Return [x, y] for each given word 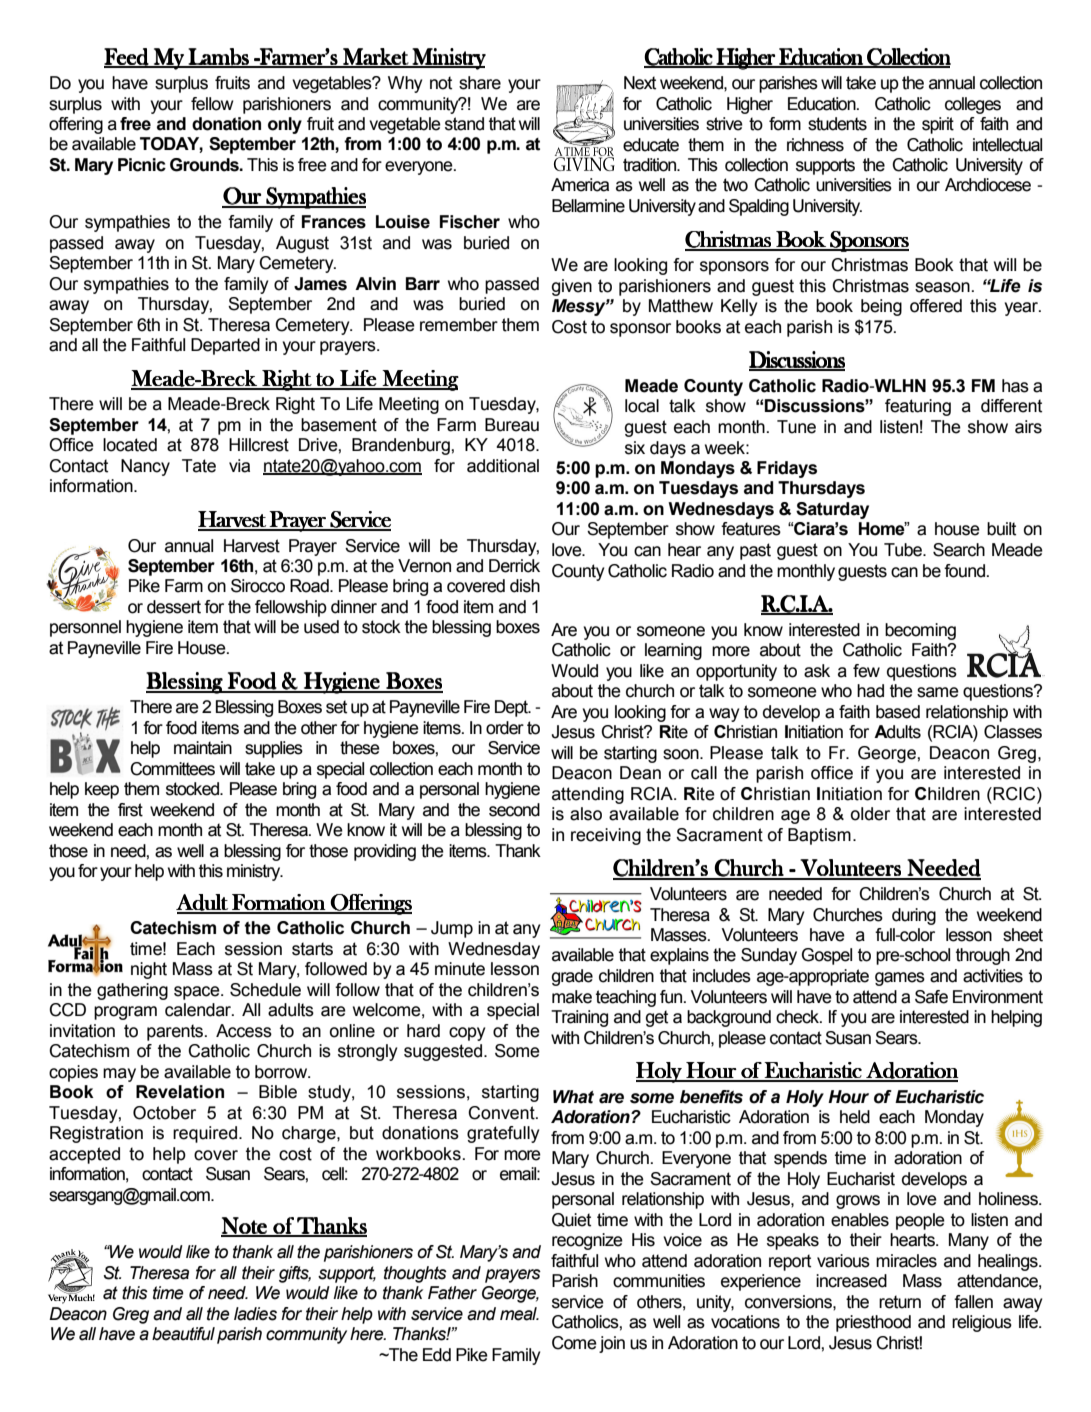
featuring [918, 407]
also [586, 814]
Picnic [142, 165]
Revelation [180, 1092]
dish [525, 586]
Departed [225, 346]
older [870, 814]
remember [459, 325]
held [855, 1117]
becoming [920, 631]
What [573, 1097]
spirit [938, 125]
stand [464, 124]
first [130, 810]
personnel [85, 628]
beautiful [183, 1334]
